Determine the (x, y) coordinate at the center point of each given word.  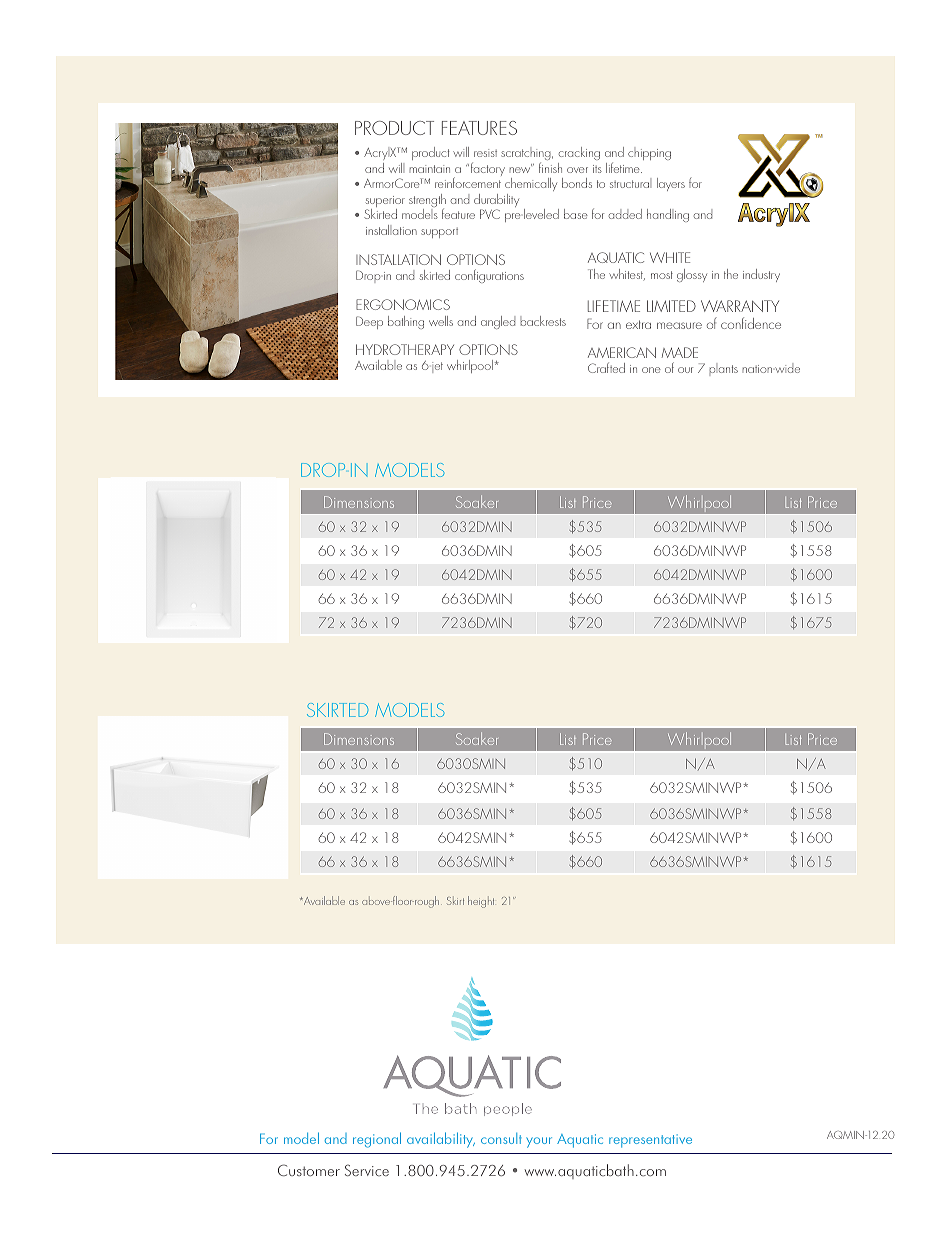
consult (501, 1138)
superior (385, 203)
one (651, 370)
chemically (531, 186)
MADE (680, 352)
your (539, 1142)
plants (724, 369)
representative (650, 1141)
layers (671, 184)
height (481, 902)
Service (367, 1170)
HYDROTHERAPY (405, 349)
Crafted (606, 367)
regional (377, 1140)
